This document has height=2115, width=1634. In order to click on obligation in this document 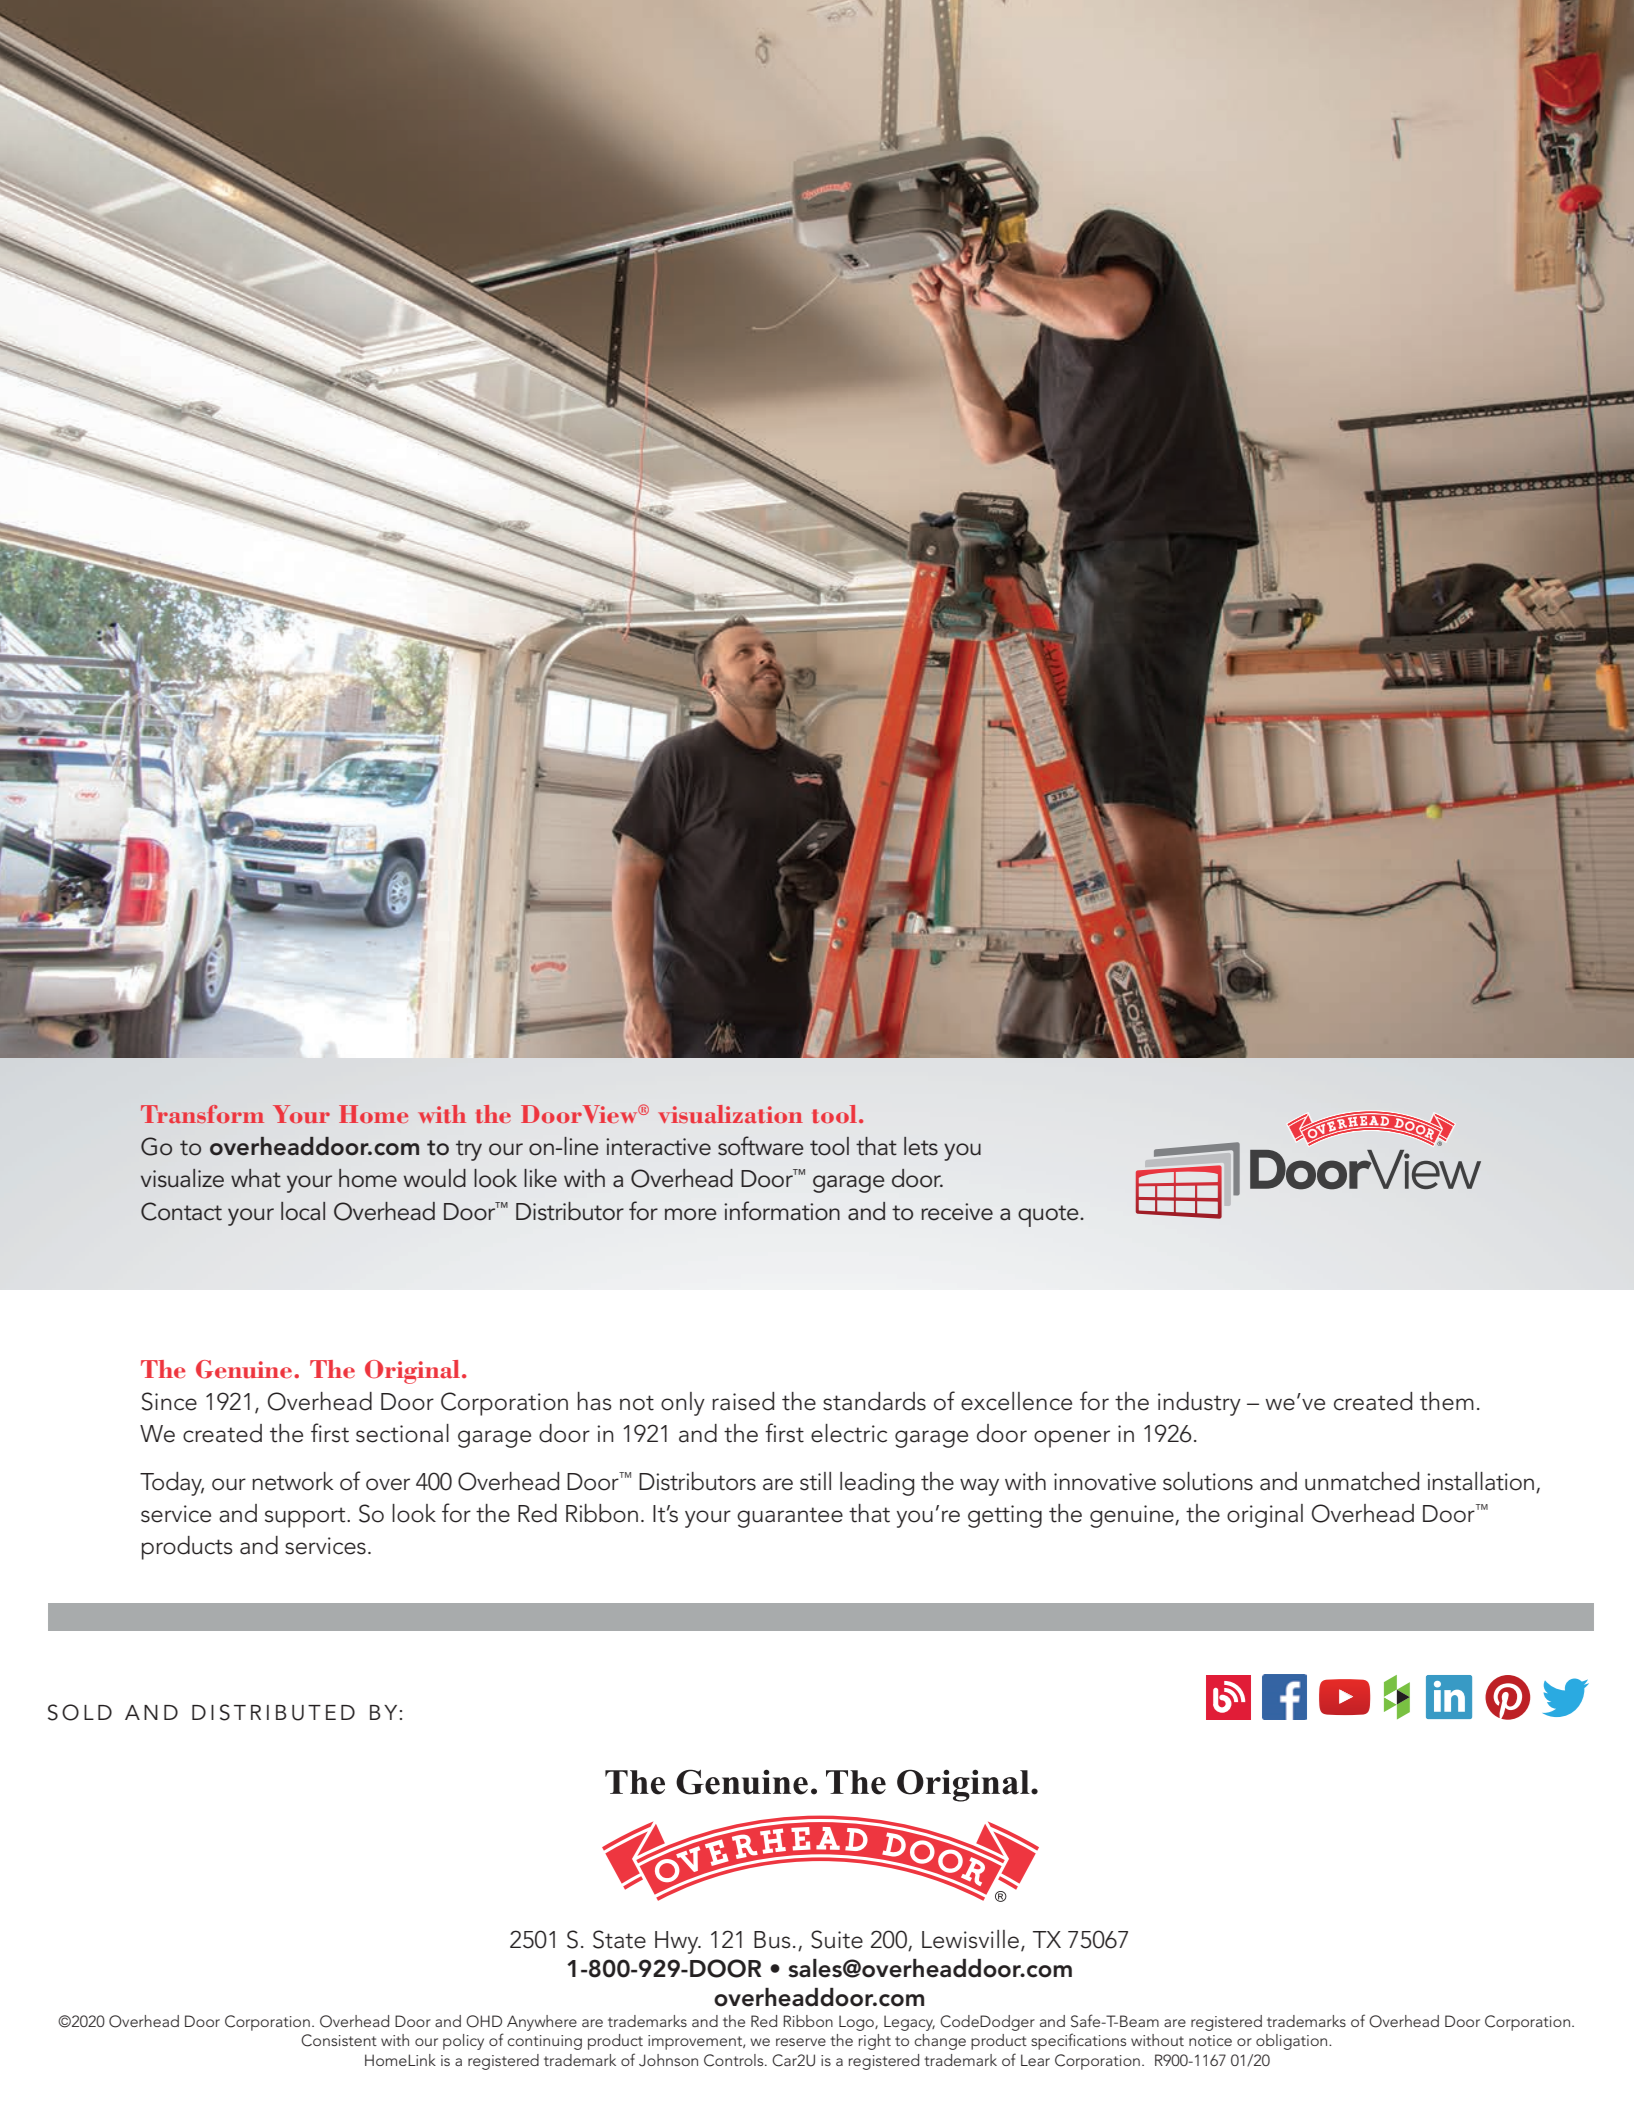, I will do `click(1293, 2042)`.
